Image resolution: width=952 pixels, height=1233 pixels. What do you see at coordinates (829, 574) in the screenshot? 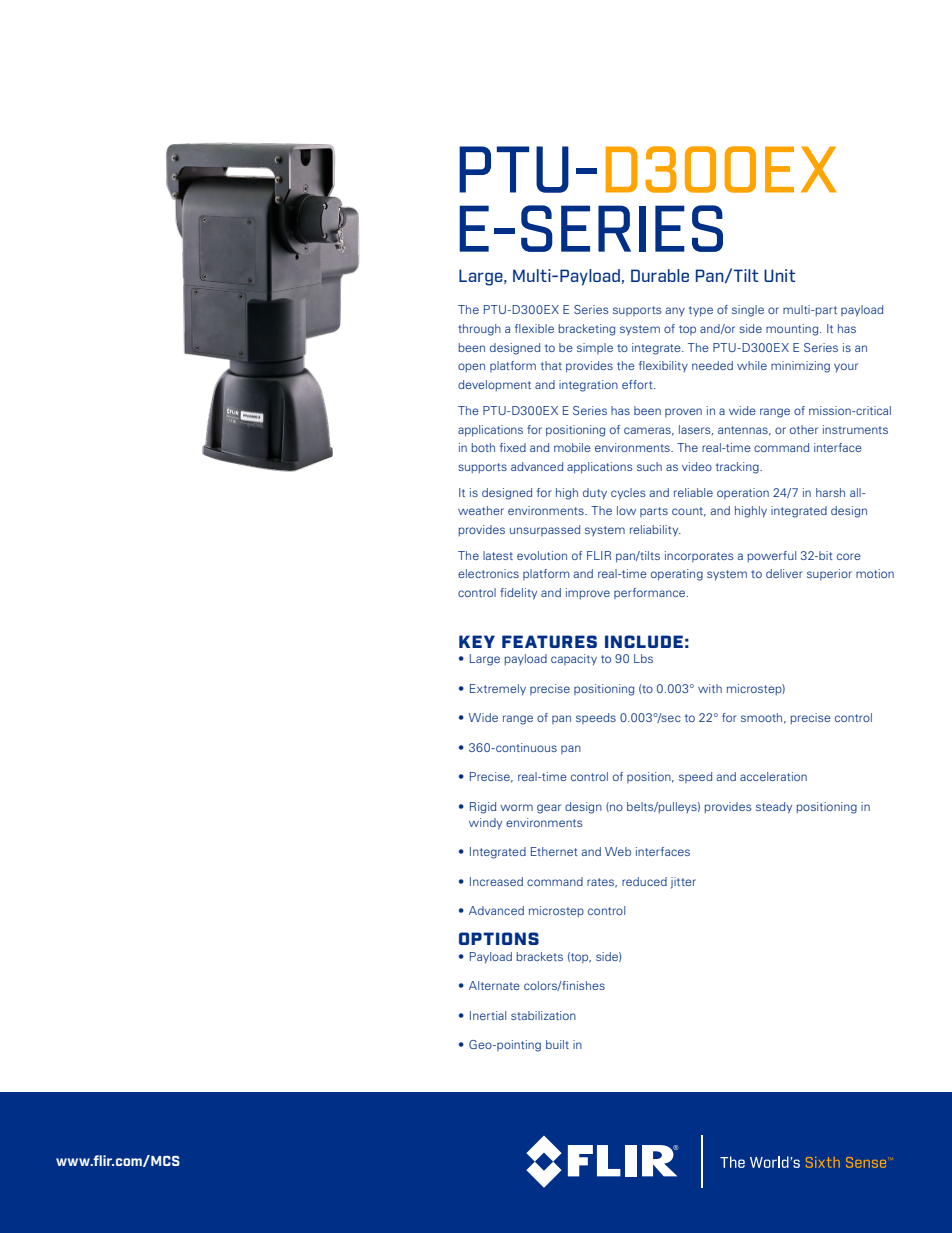
I see `superior` at bounding box center [829, 574].
